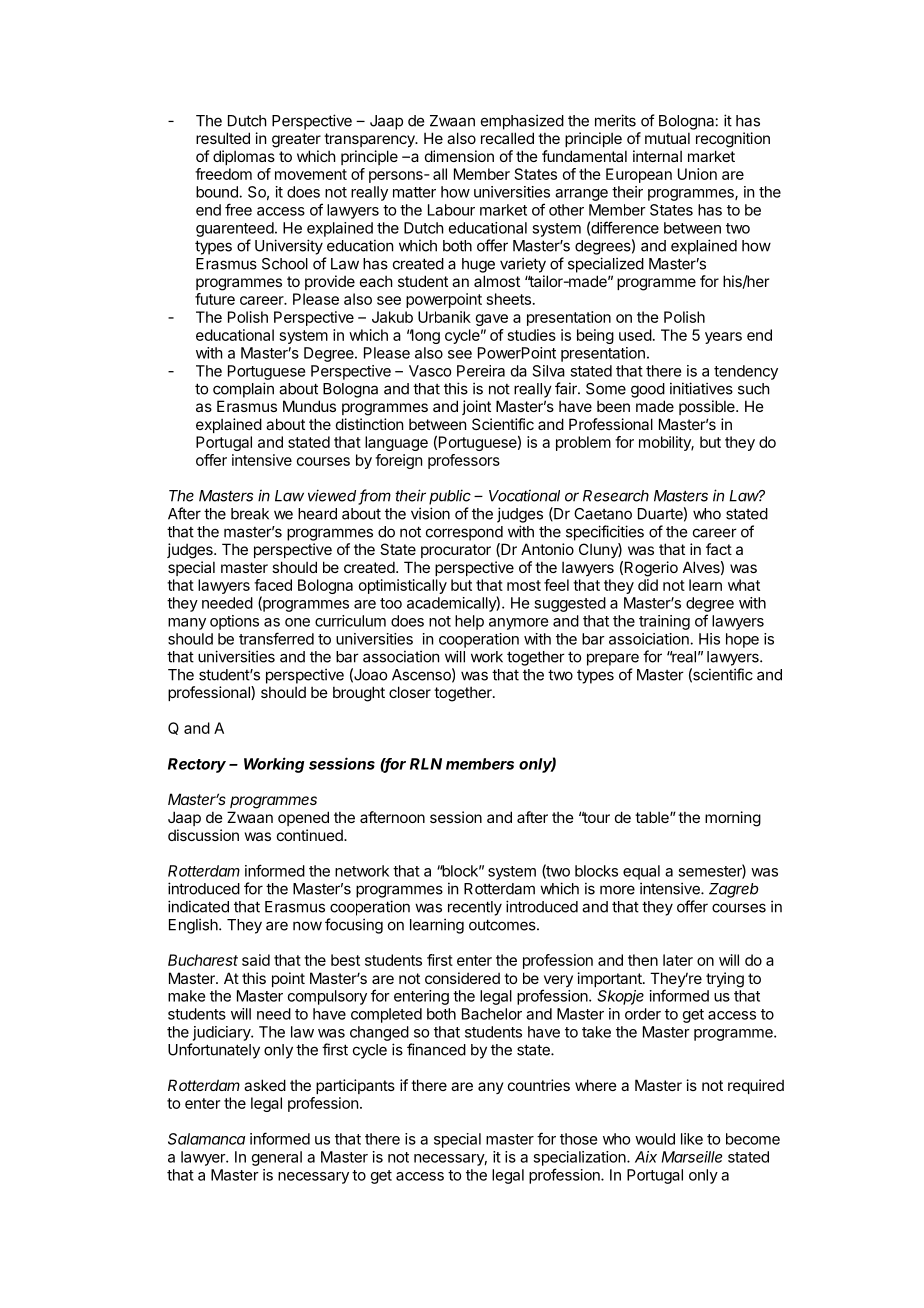  What do you see at coordinates (250, 514) in the screenshot?
I see `break` at bounding box center [250, 514].
